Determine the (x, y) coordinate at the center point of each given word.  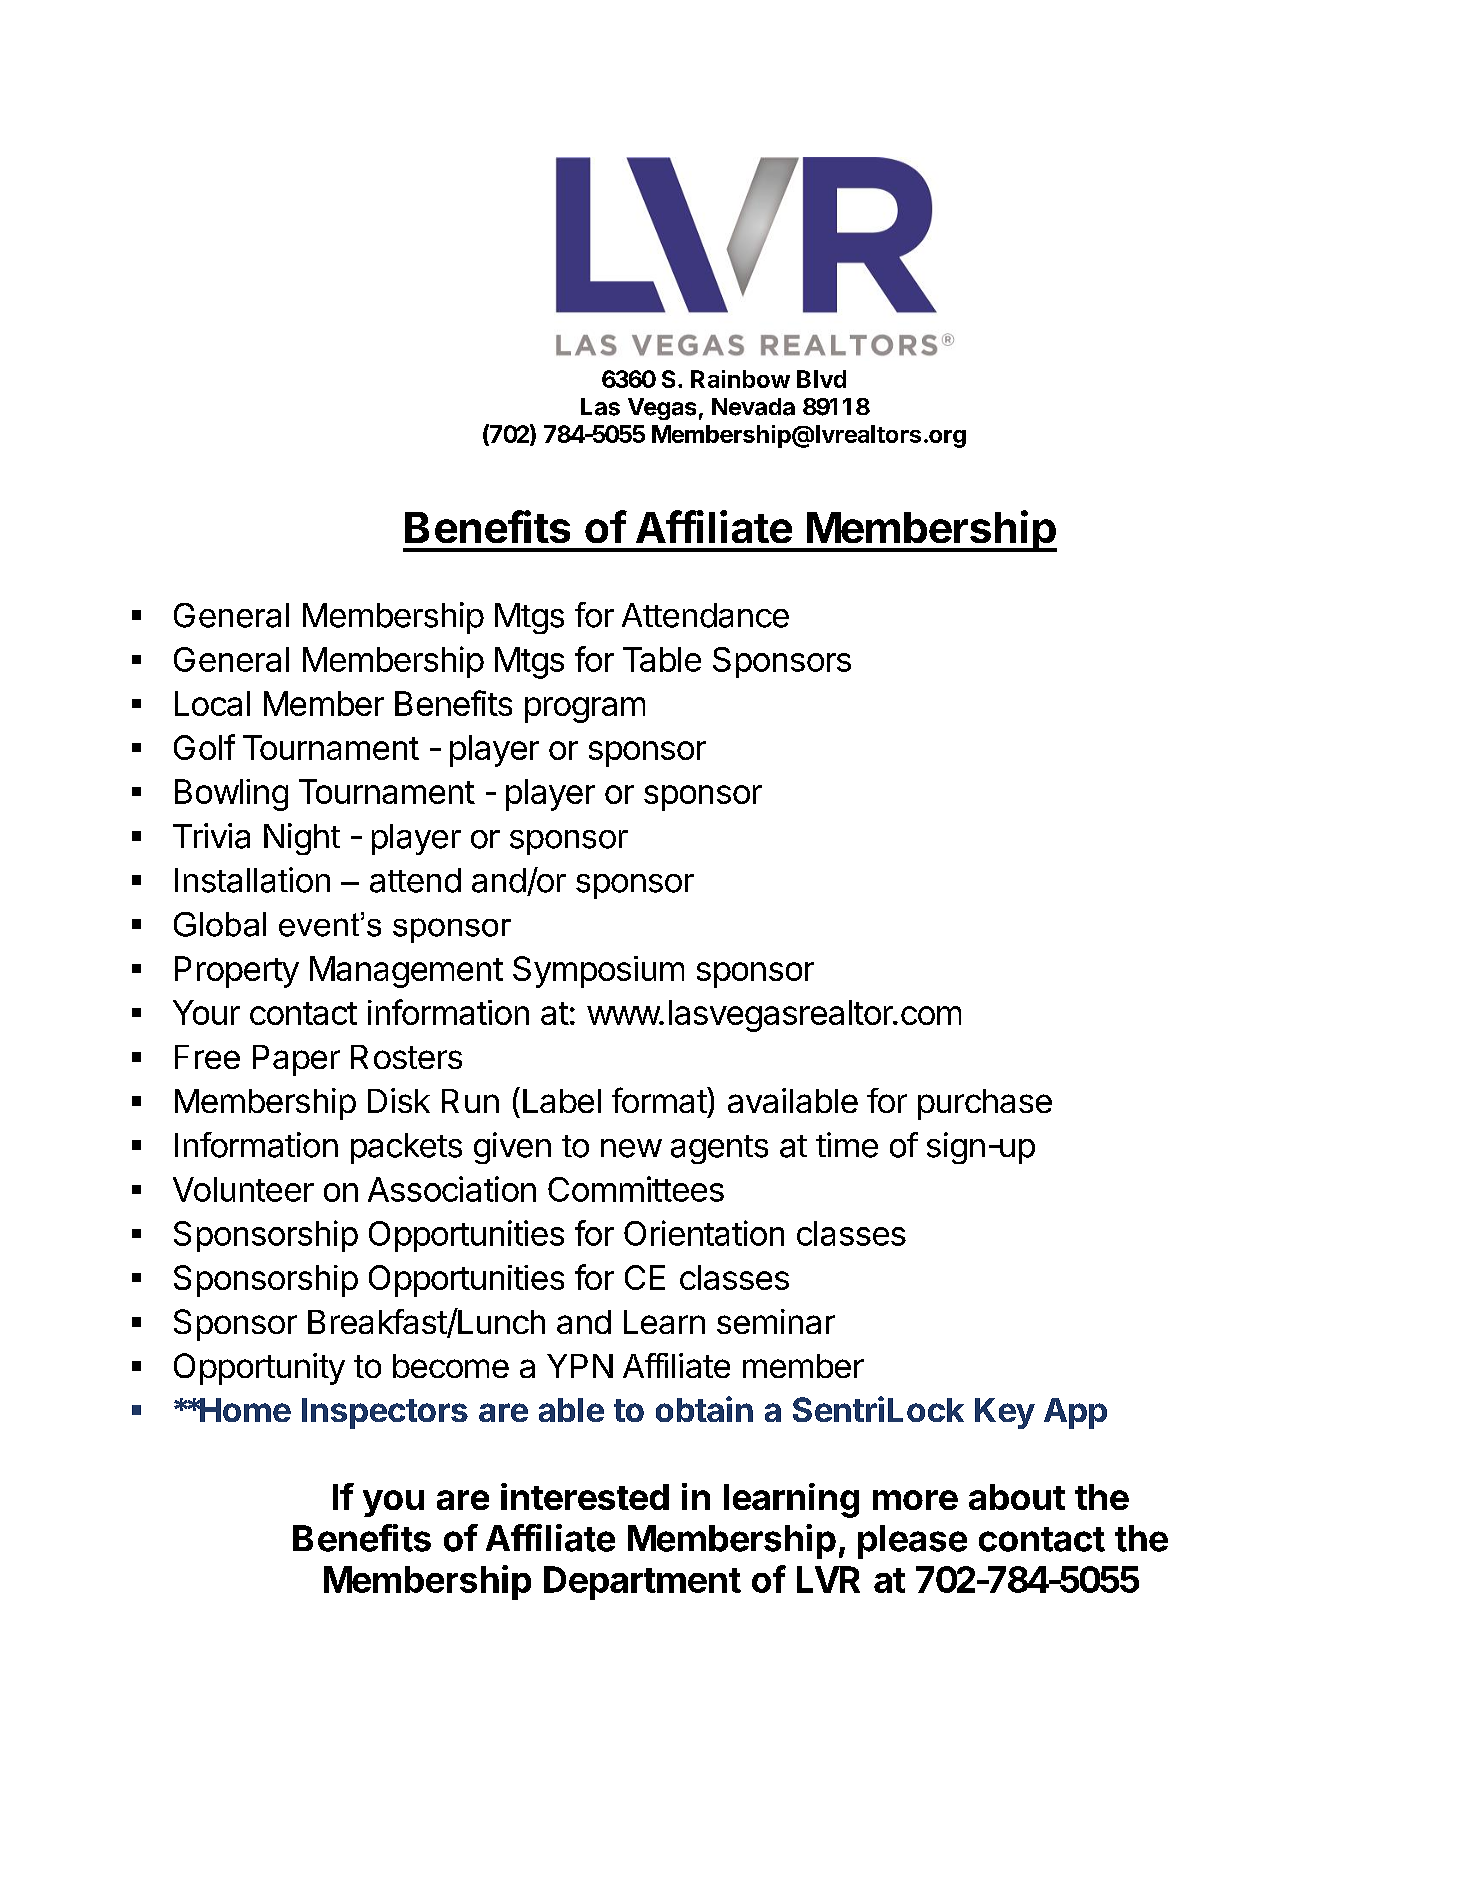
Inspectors (385, 1413)
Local (212, 703)
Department (642, 1583)
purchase (985, 1104)
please (912, 1542)
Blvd (821, 379)
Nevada (753, 407)
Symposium (598, 972)
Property (237, 972)
